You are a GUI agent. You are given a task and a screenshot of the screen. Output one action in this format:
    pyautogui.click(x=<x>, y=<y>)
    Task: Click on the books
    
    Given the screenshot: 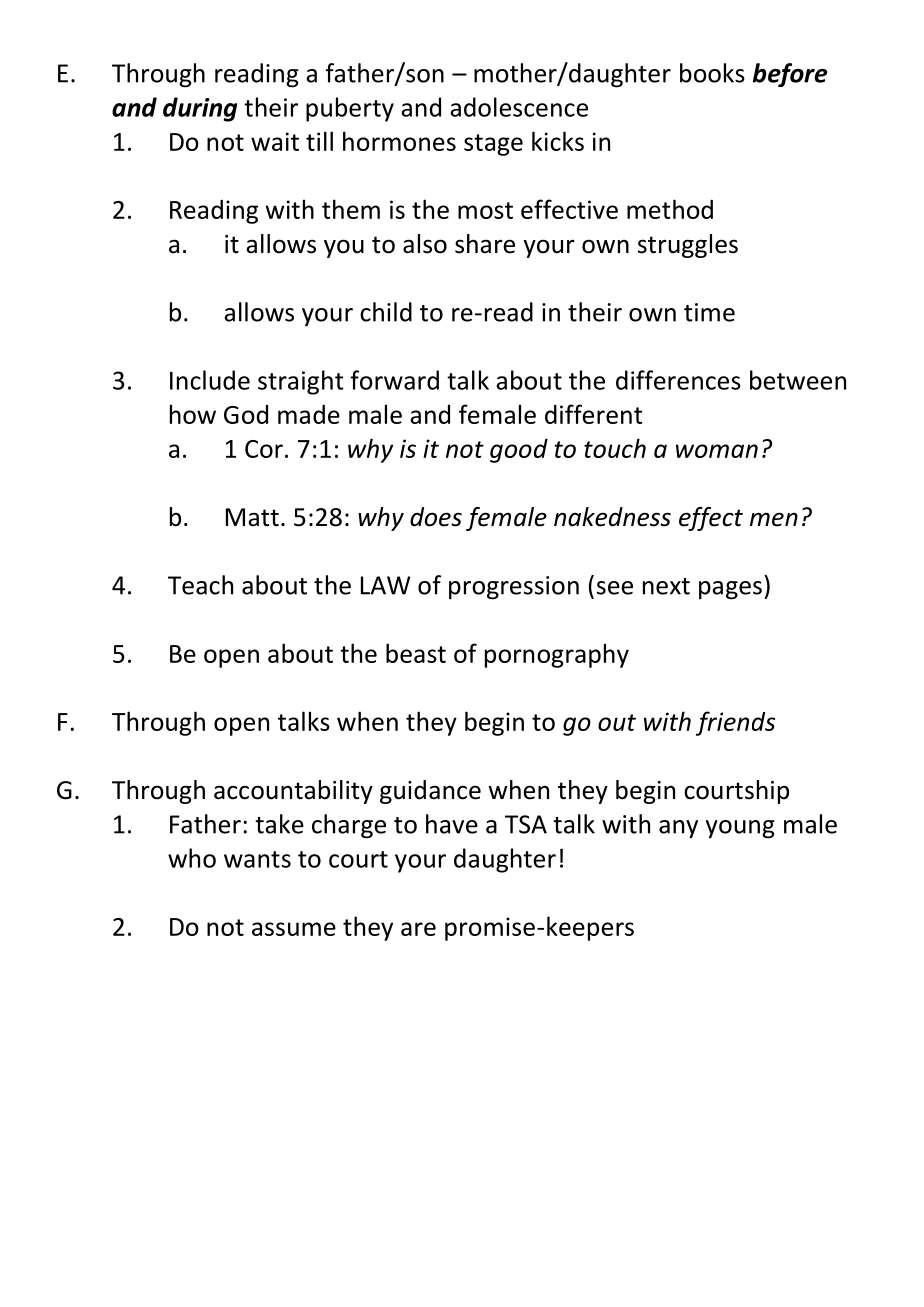 What is the action you would take?
    pyautogui.click(x=712, y=73)
